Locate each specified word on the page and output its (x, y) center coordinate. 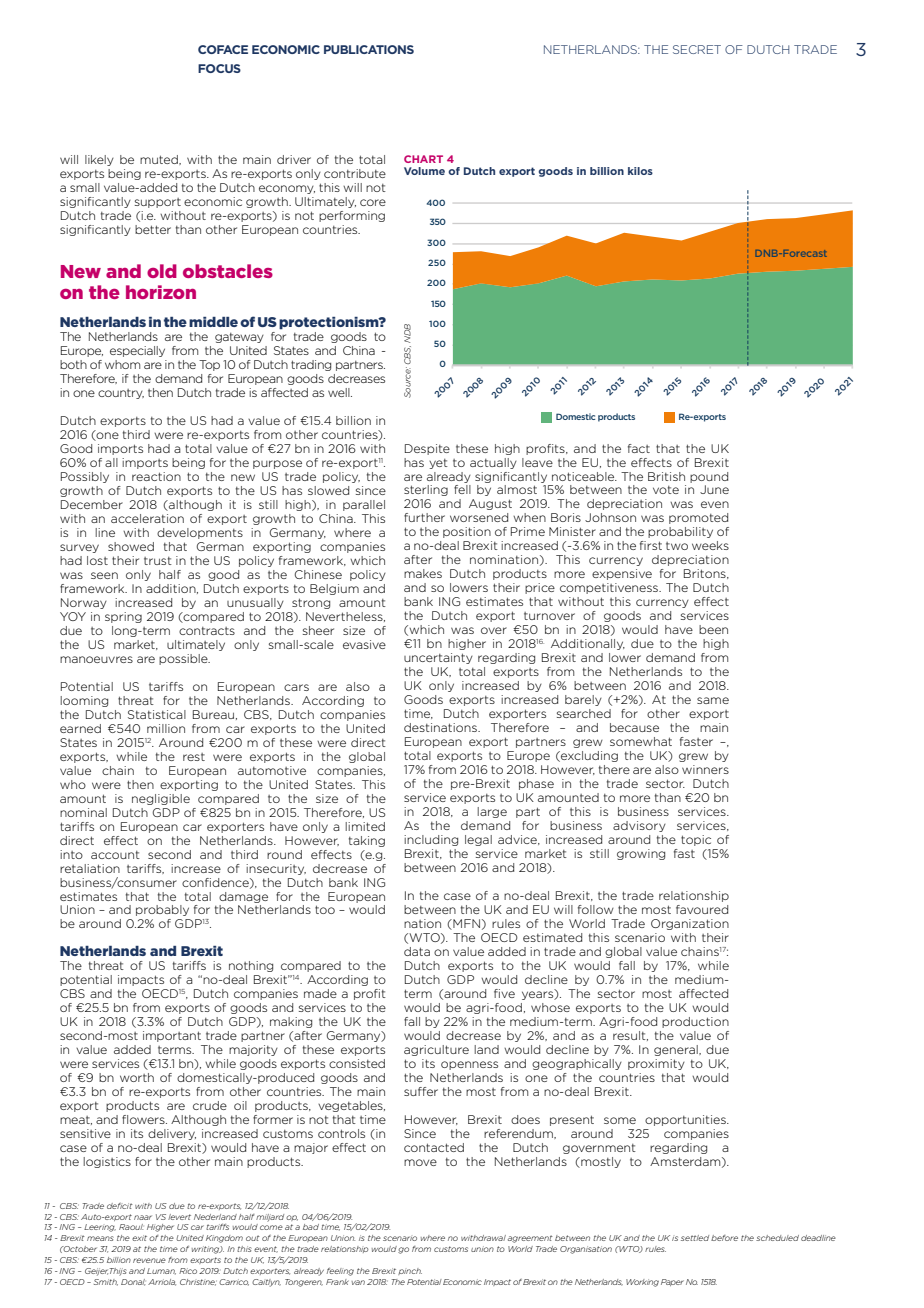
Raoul (131, 1227)
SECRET (697, 49)
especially (137, 351)
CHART (423, 159)
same (713, 700)
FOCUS (219, 68)
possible (184, 659)
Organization (690, 924)
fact (639, 448)
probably (162, 910)
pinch (410, 1271)
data (417, 951)
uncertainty (438, 658)
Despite (427, 449)
